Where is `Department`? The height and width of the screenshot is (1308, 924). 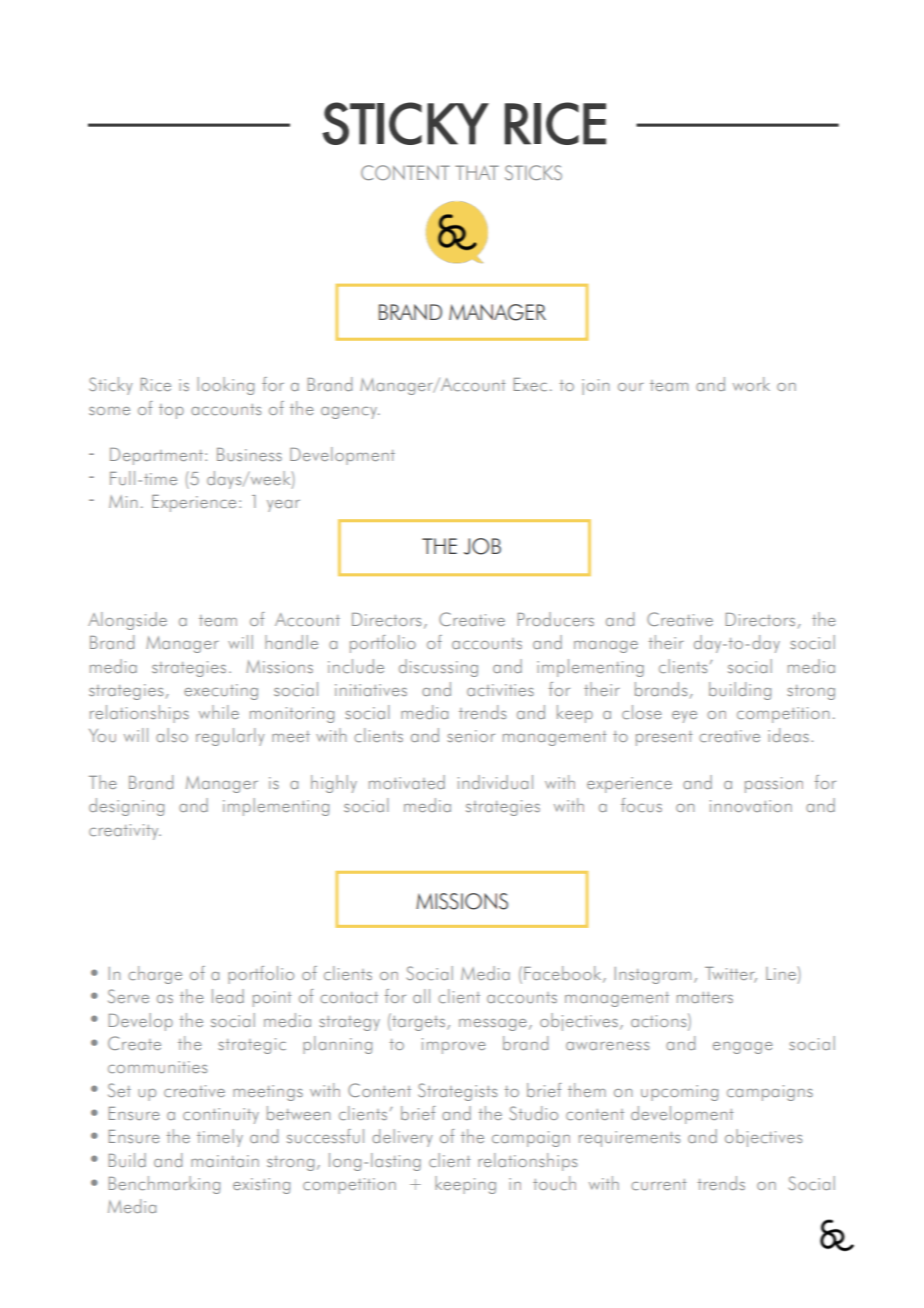
Department is located at coordinates (156, 456).
